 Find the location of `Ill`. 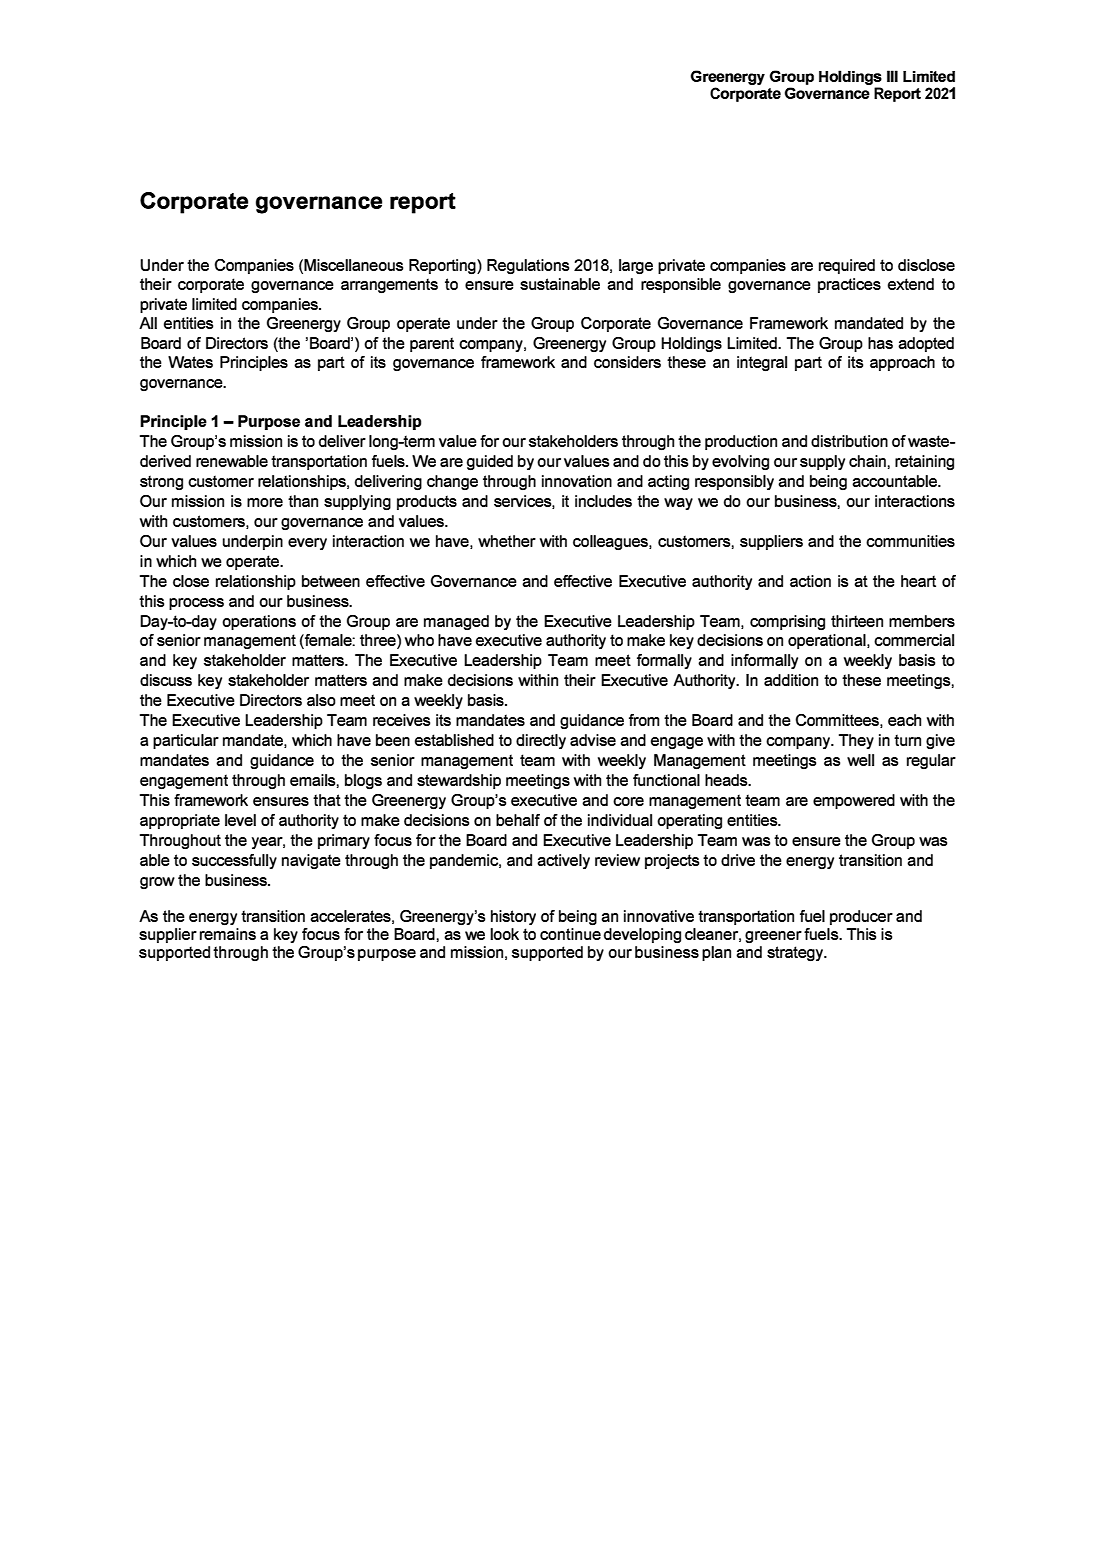

Ill is located at coordinates (892, 76).
